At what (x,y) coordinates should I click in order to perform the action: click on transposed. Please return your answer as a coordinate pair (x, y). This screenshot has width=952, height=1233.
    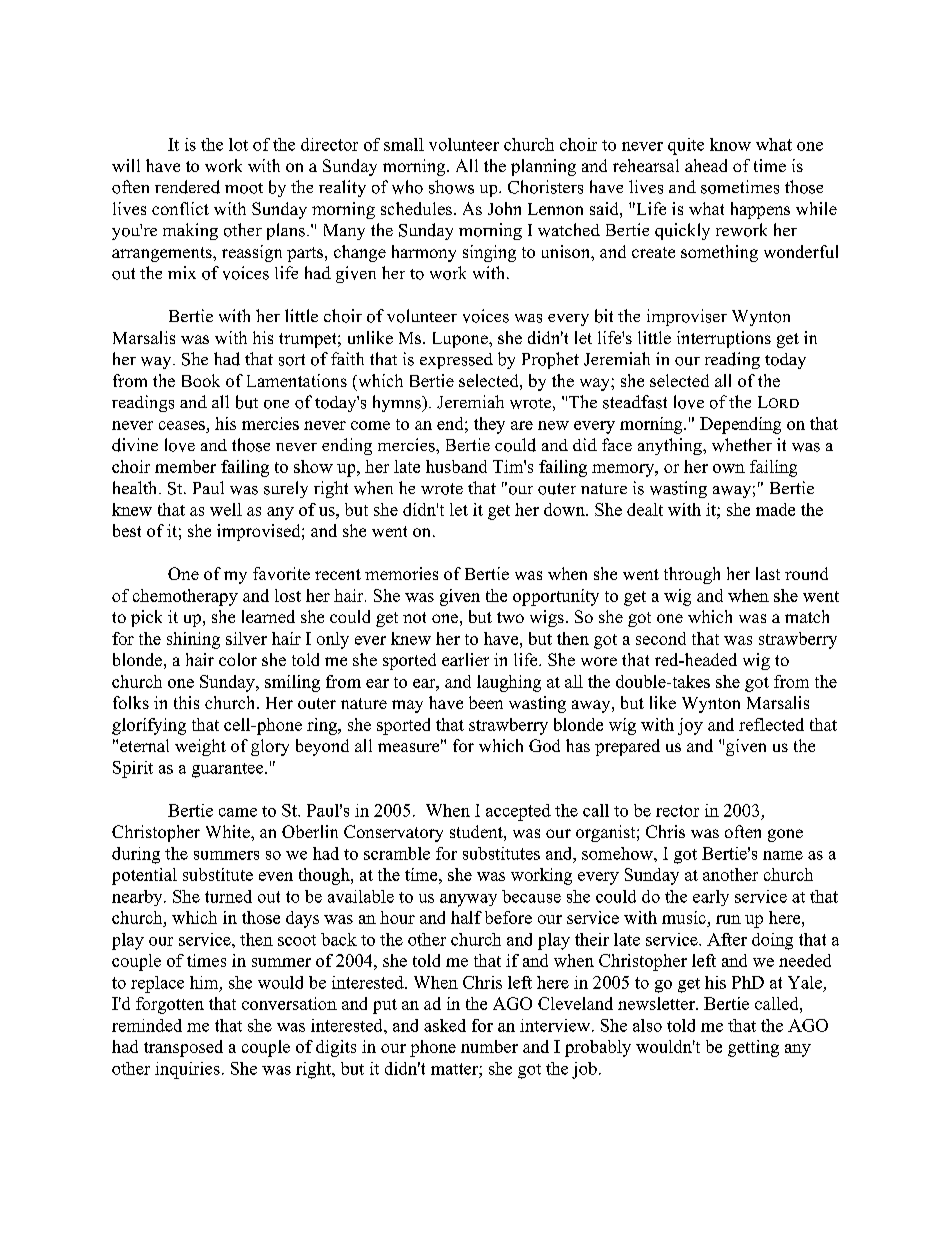
    Looking at the image, I should click on (183, 1048).
